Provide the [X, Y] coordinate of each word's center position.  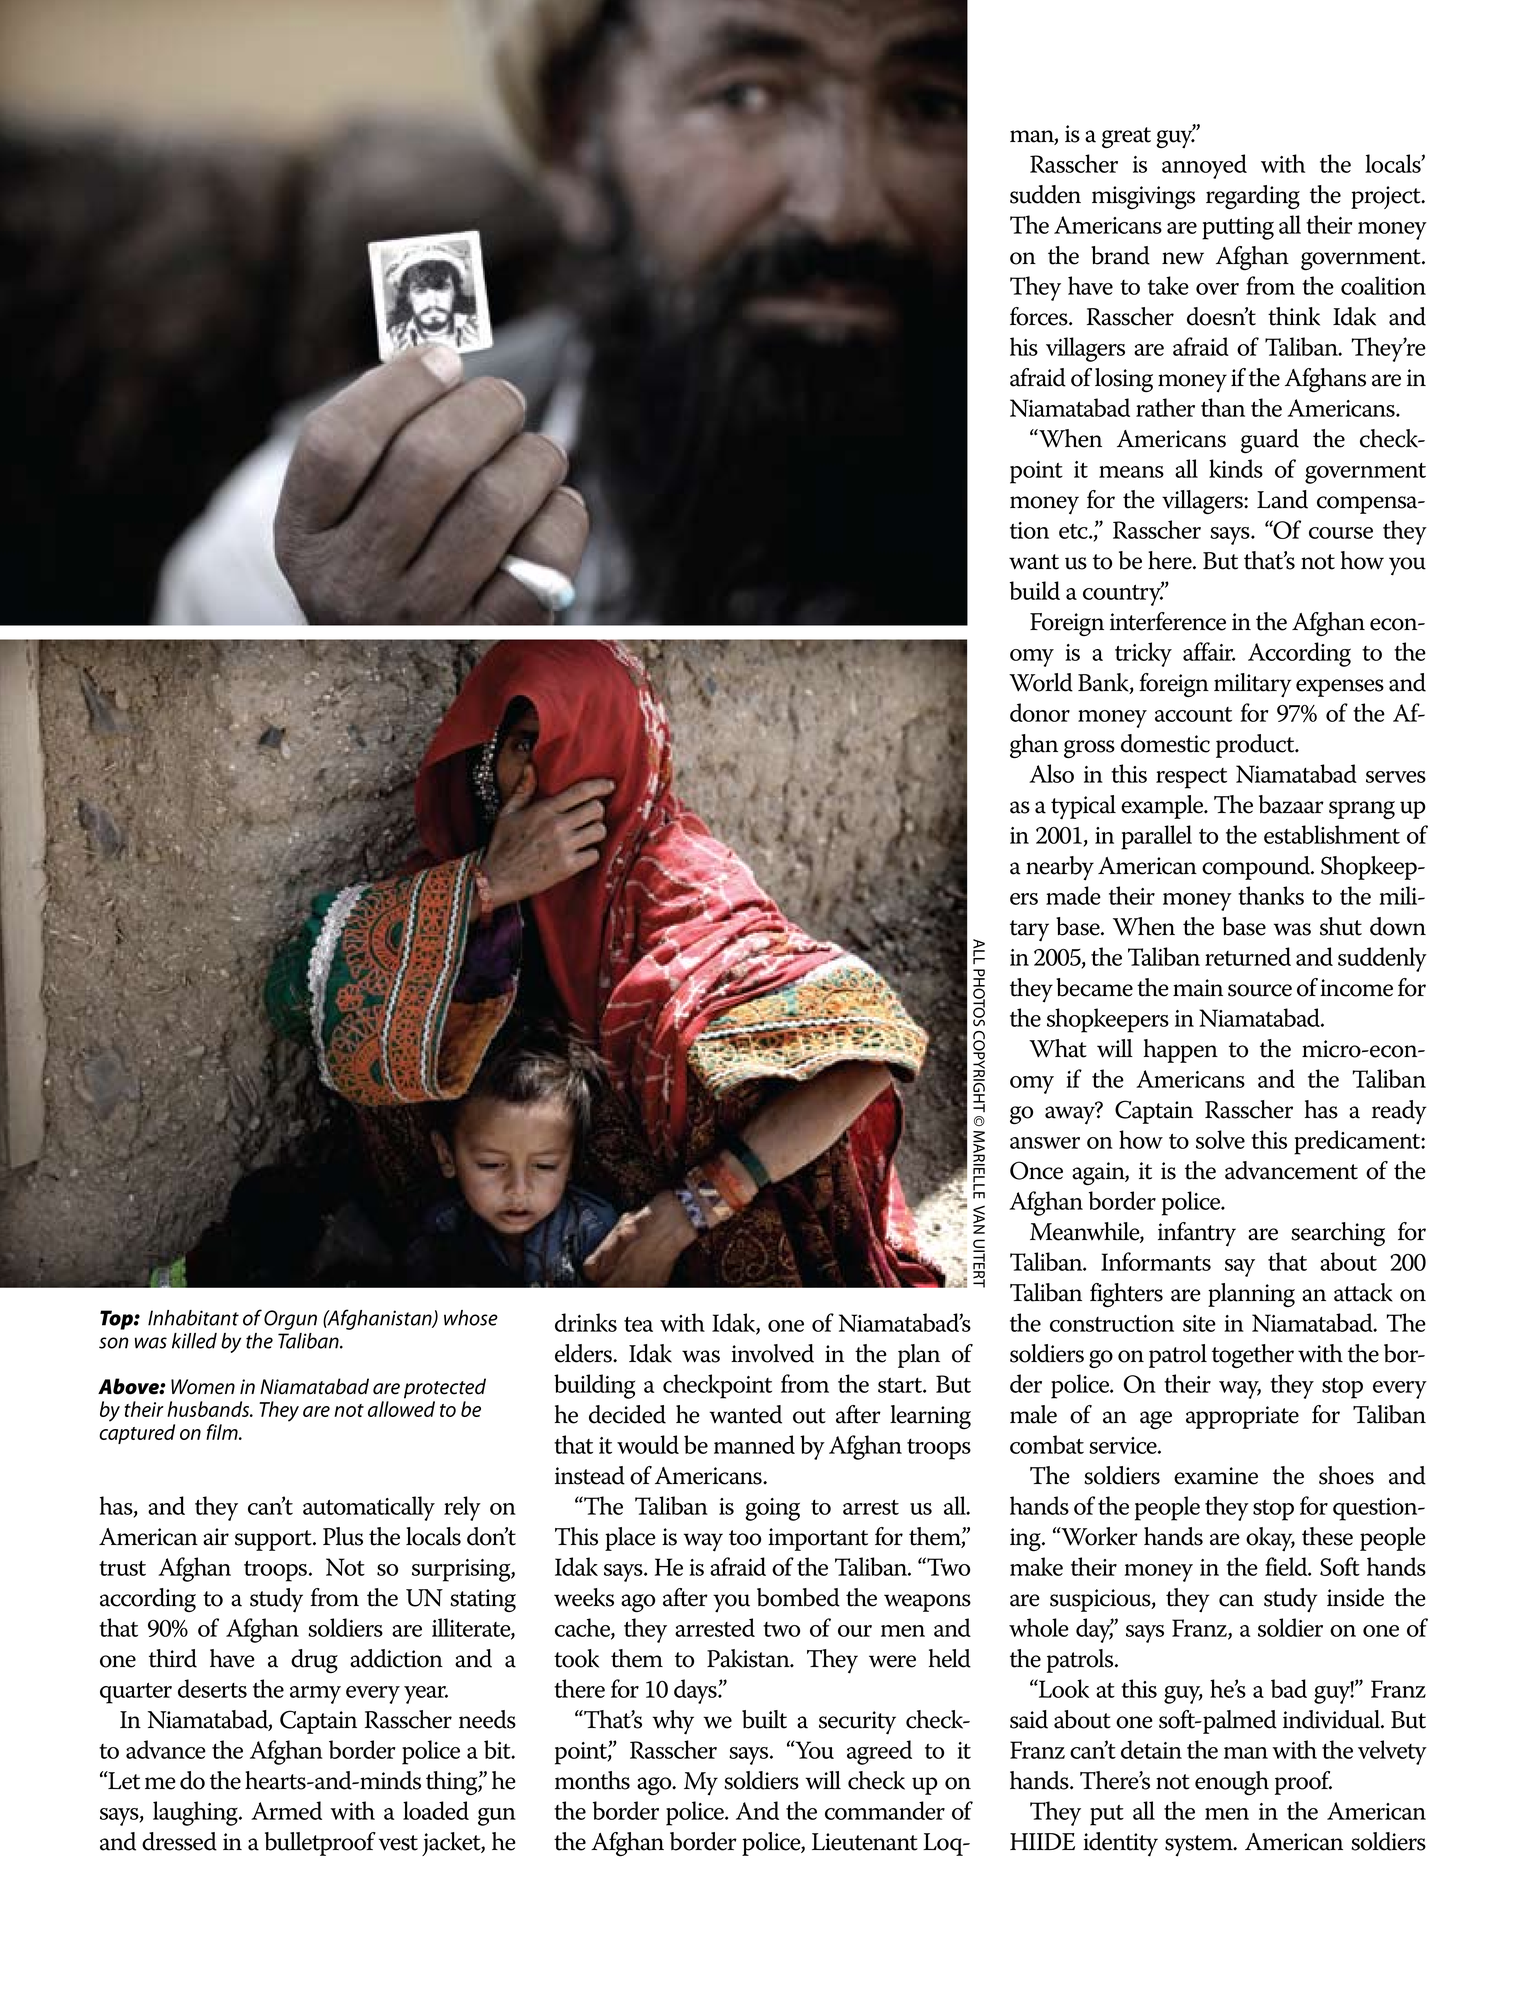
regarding [1253, 197]
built [764, 1719]
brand [1120, 255]
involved [772, 1353]
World [1041, 682]
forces [1040, 316]
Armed [286, 1810]
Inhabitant [193, 1318]
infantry [1197, 1234]
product [1256, 746]
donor [1040, 712]
